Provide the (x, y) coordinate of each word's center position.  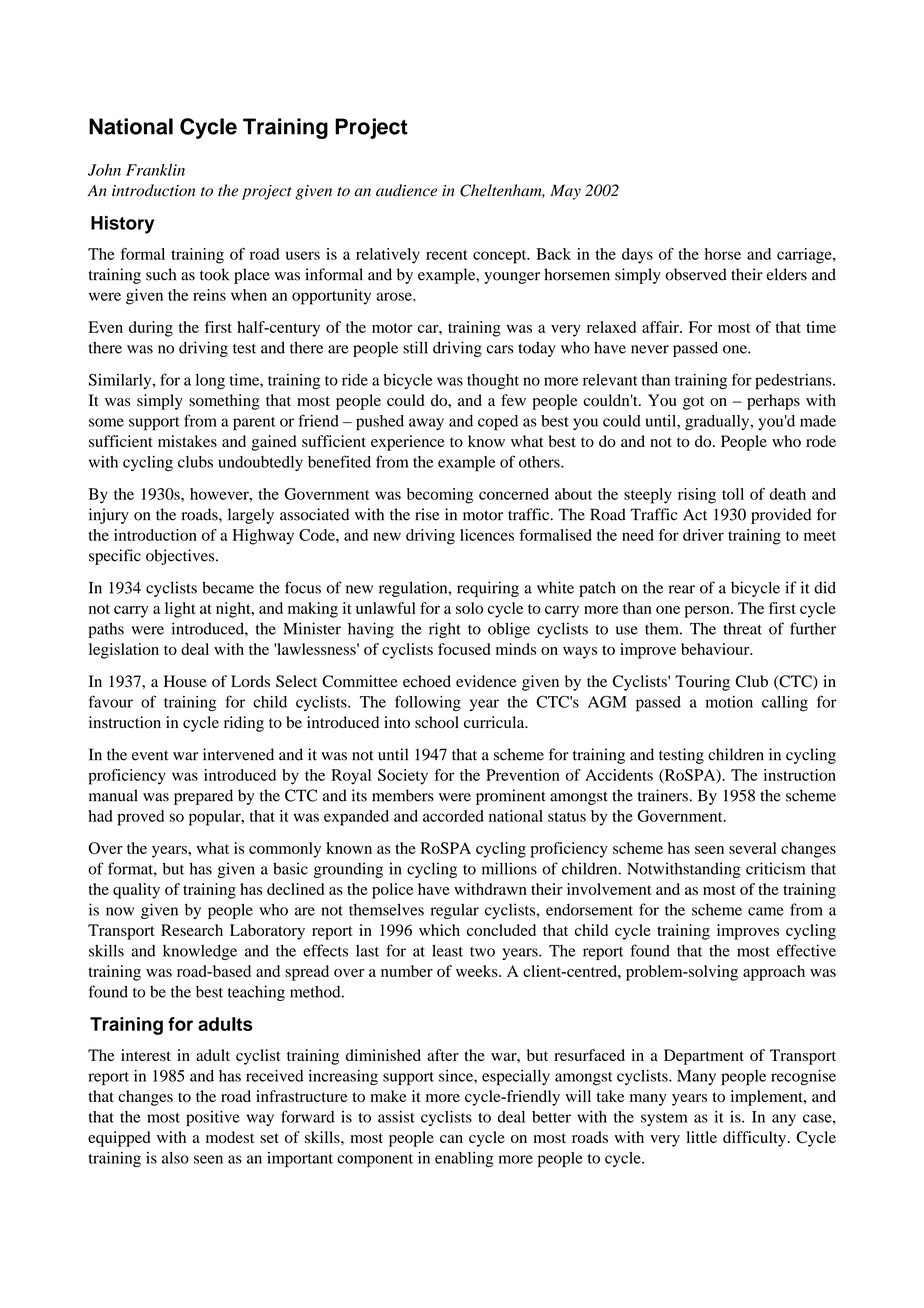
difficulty (754, 1139)
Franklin (155, 170)
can (451, 1139)
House (185, 681)
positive (213, 1119)
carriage (805, 256)
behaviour (716, 649)
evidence (486, 681)
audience (406, 190)
